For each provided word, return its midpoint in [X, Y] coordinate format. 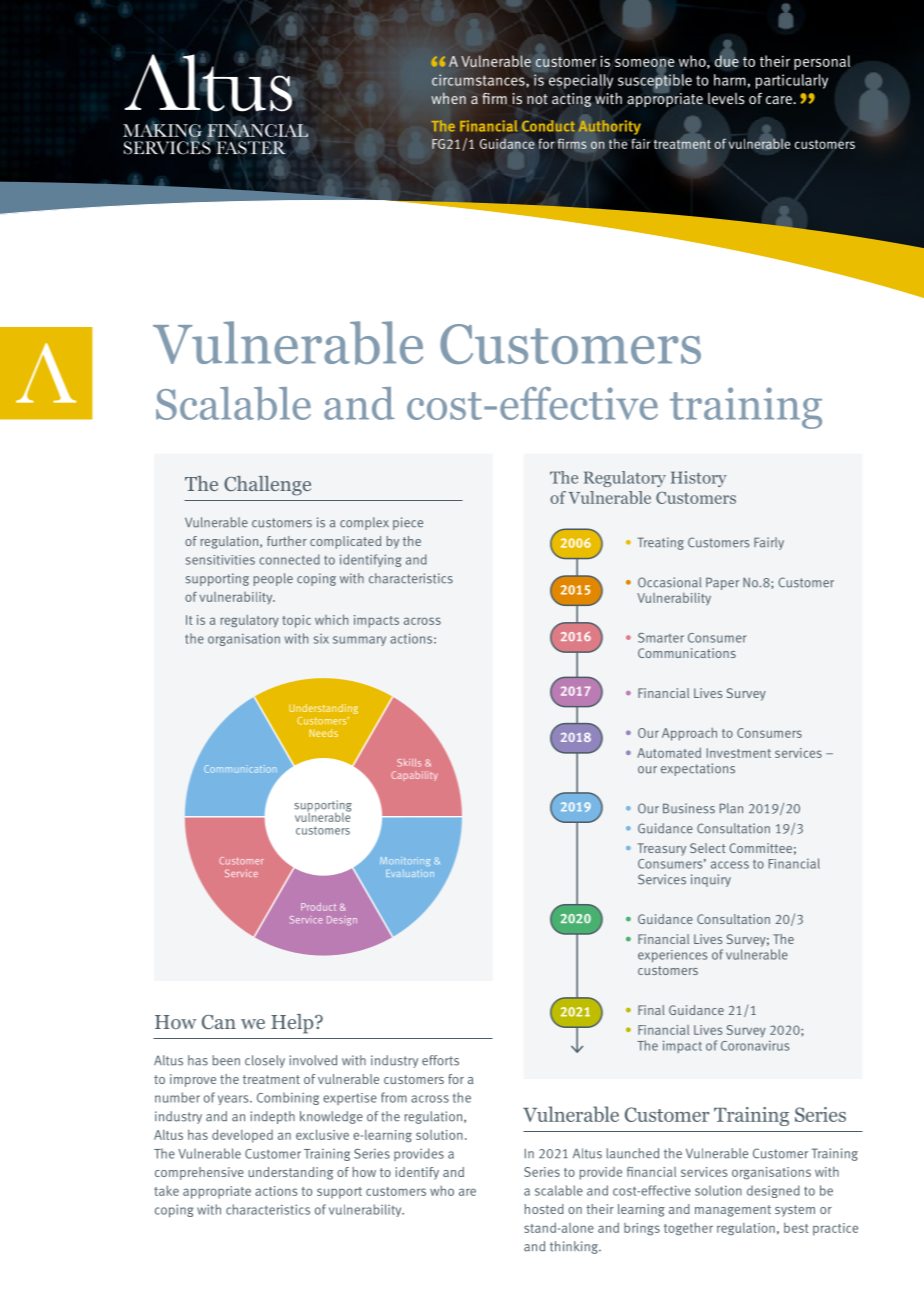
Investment [739, 753]
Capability [414, 776]
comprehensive [199, 1173]
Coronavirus [755, 1046]
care [780, 100]
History [699, 479]
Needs [323, 733]
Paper [722, 583]
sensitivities [220, 560]
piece [408, 523]
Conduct [548, 126]
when [448, 98]
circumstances [479, 80]
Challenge [267, 486]
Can [219, 1022]
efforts [440, 1060]
